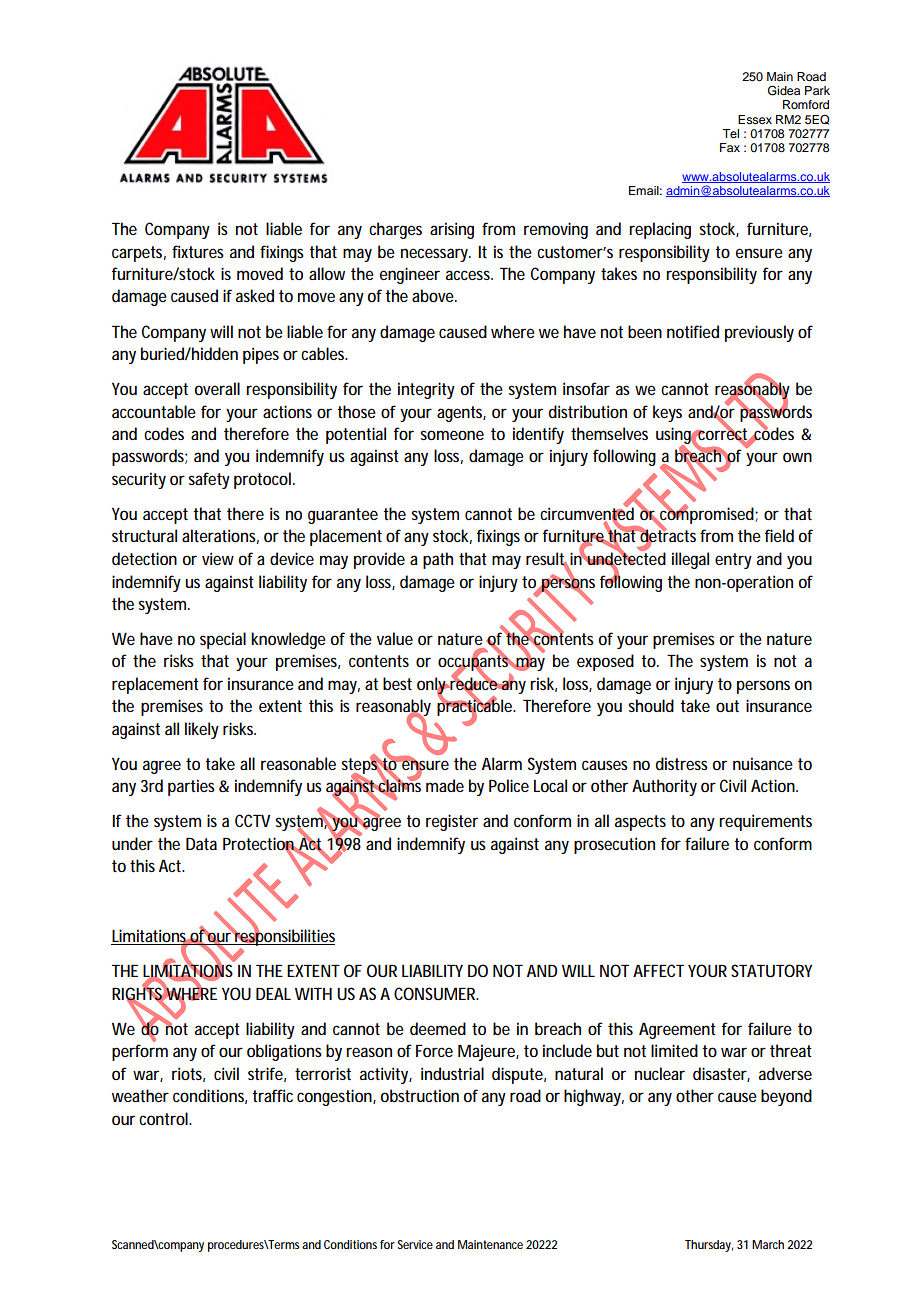  Describe the element at coordinates (709, 1246) in the page. I see `Thursday` at that location.
